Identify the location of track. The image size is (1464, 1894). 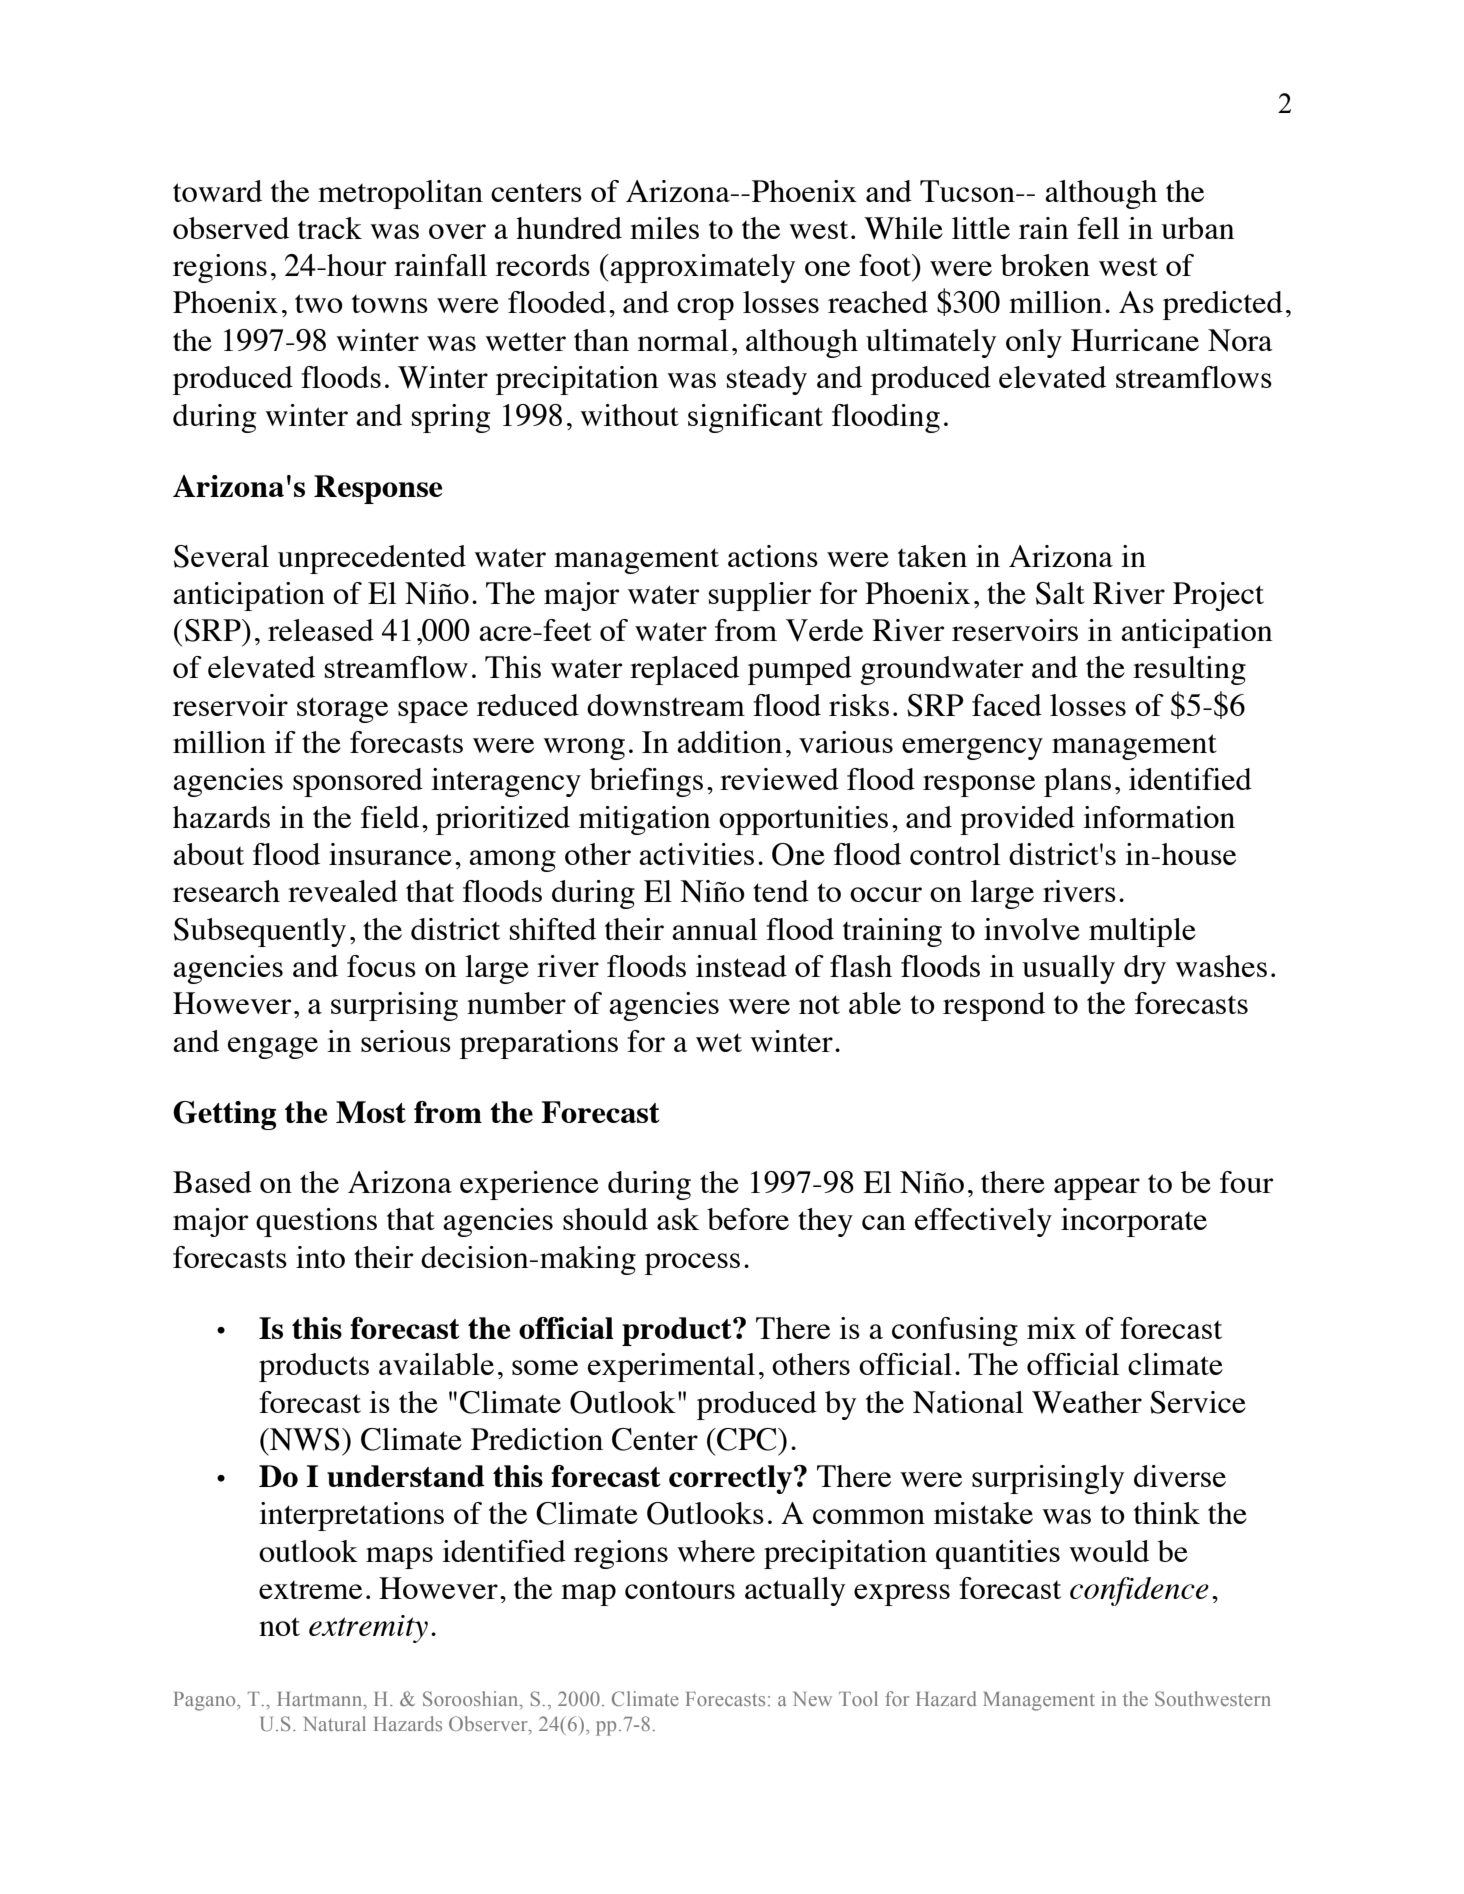
(330, 228).
